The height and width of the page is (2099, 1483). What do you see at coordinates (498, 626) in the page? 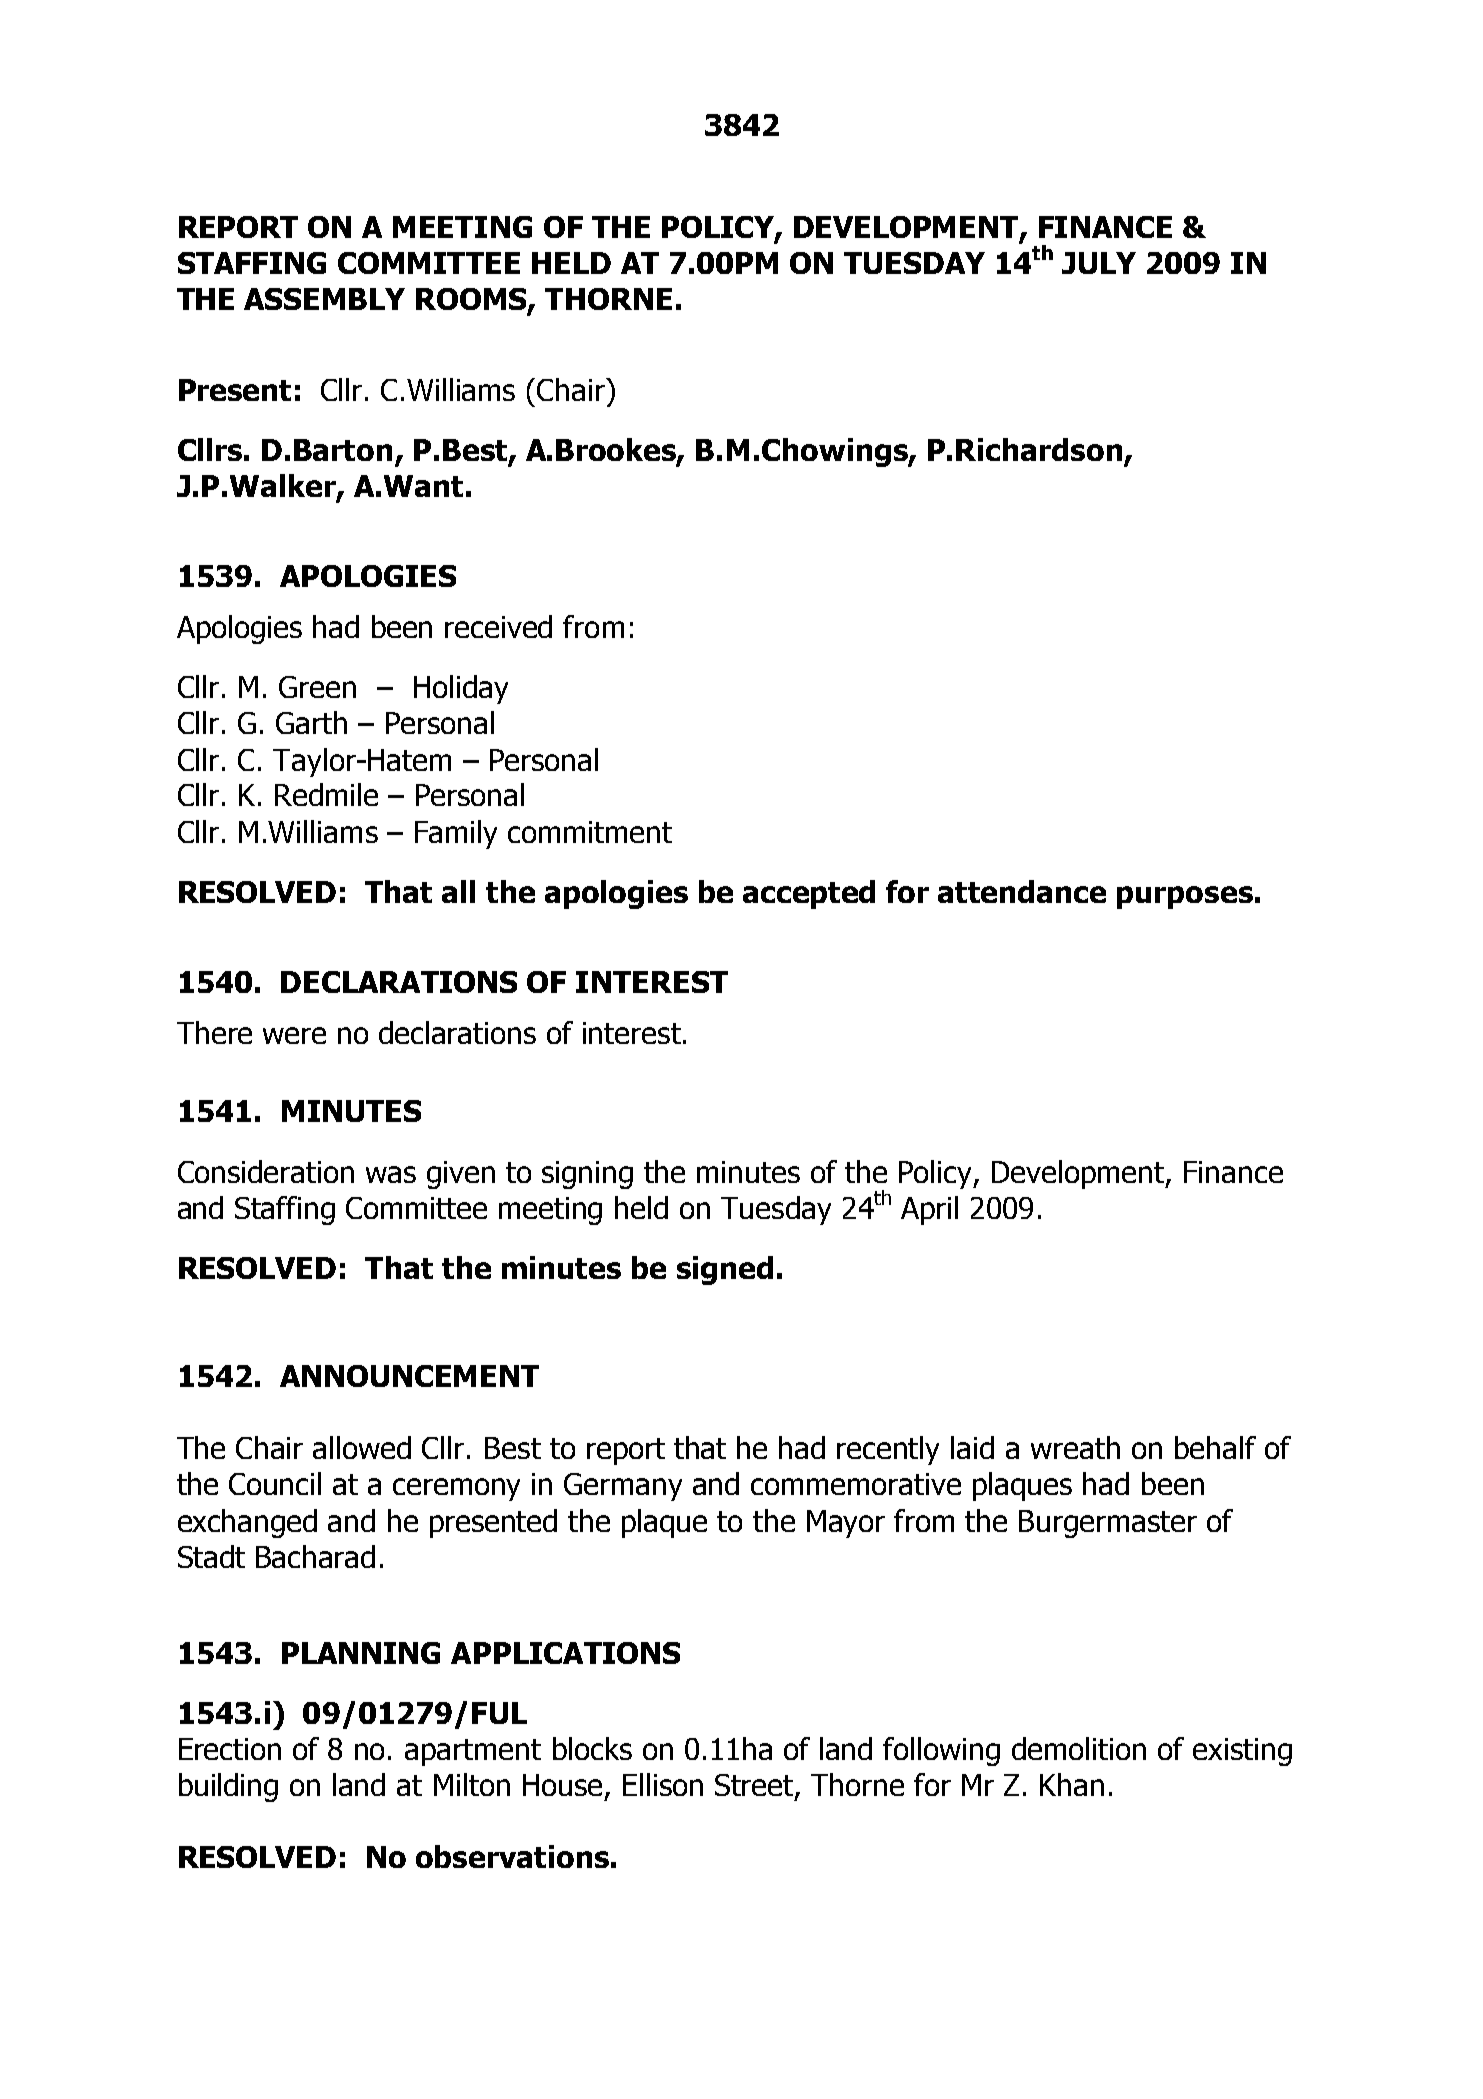
I see `received` at bounding box center [498, 626].
